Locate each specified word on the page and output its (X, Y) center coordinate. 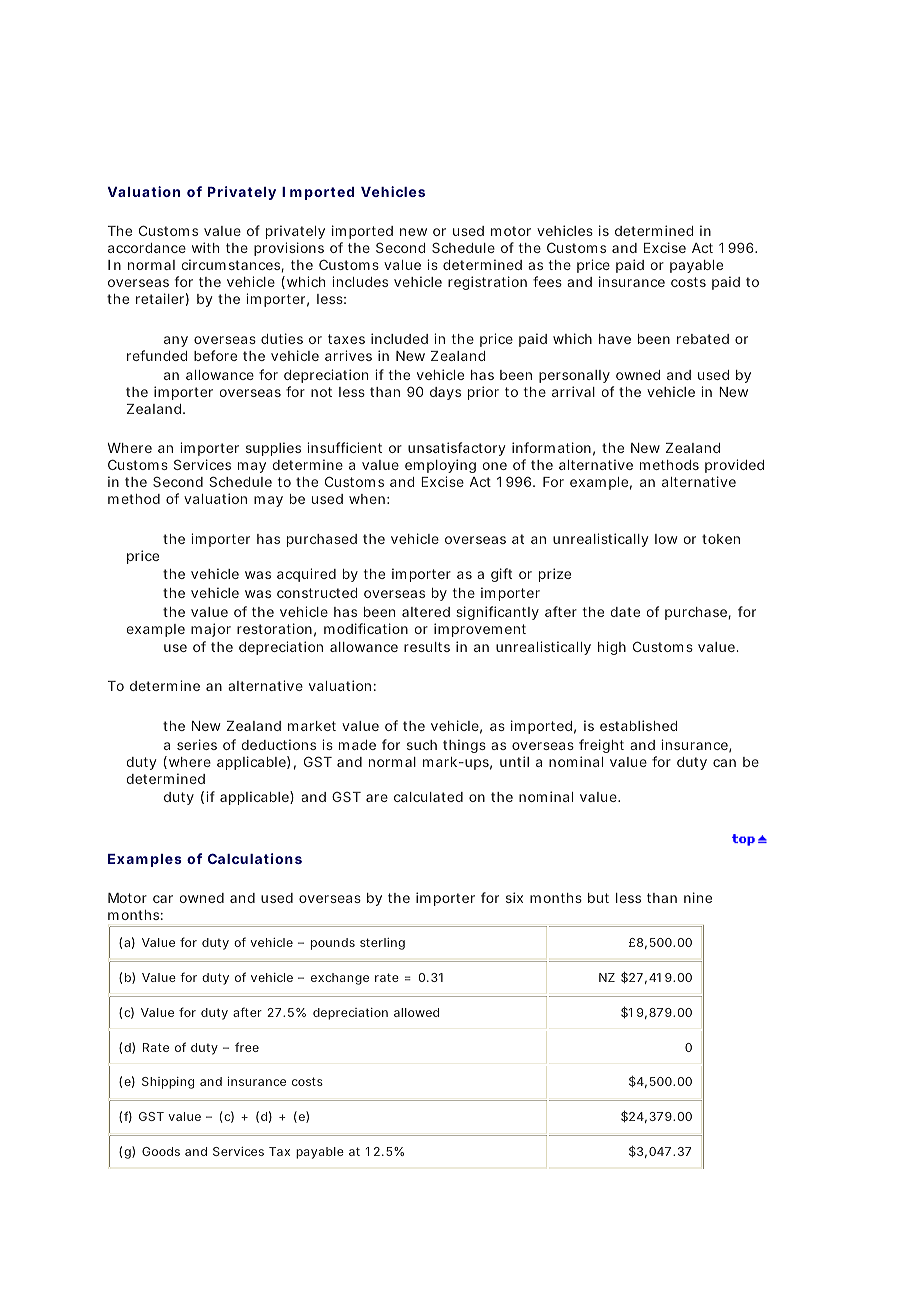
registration (487, 283)
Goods (161, 1151)
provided (734, 466)
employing (440, 466)
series (197, 744)
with (205, 247)
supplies (273, 449)
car (163, 899)
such (422, 745)
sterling (382, 944)
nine (698, 897)
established (638, 725)
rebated (703, 339)
